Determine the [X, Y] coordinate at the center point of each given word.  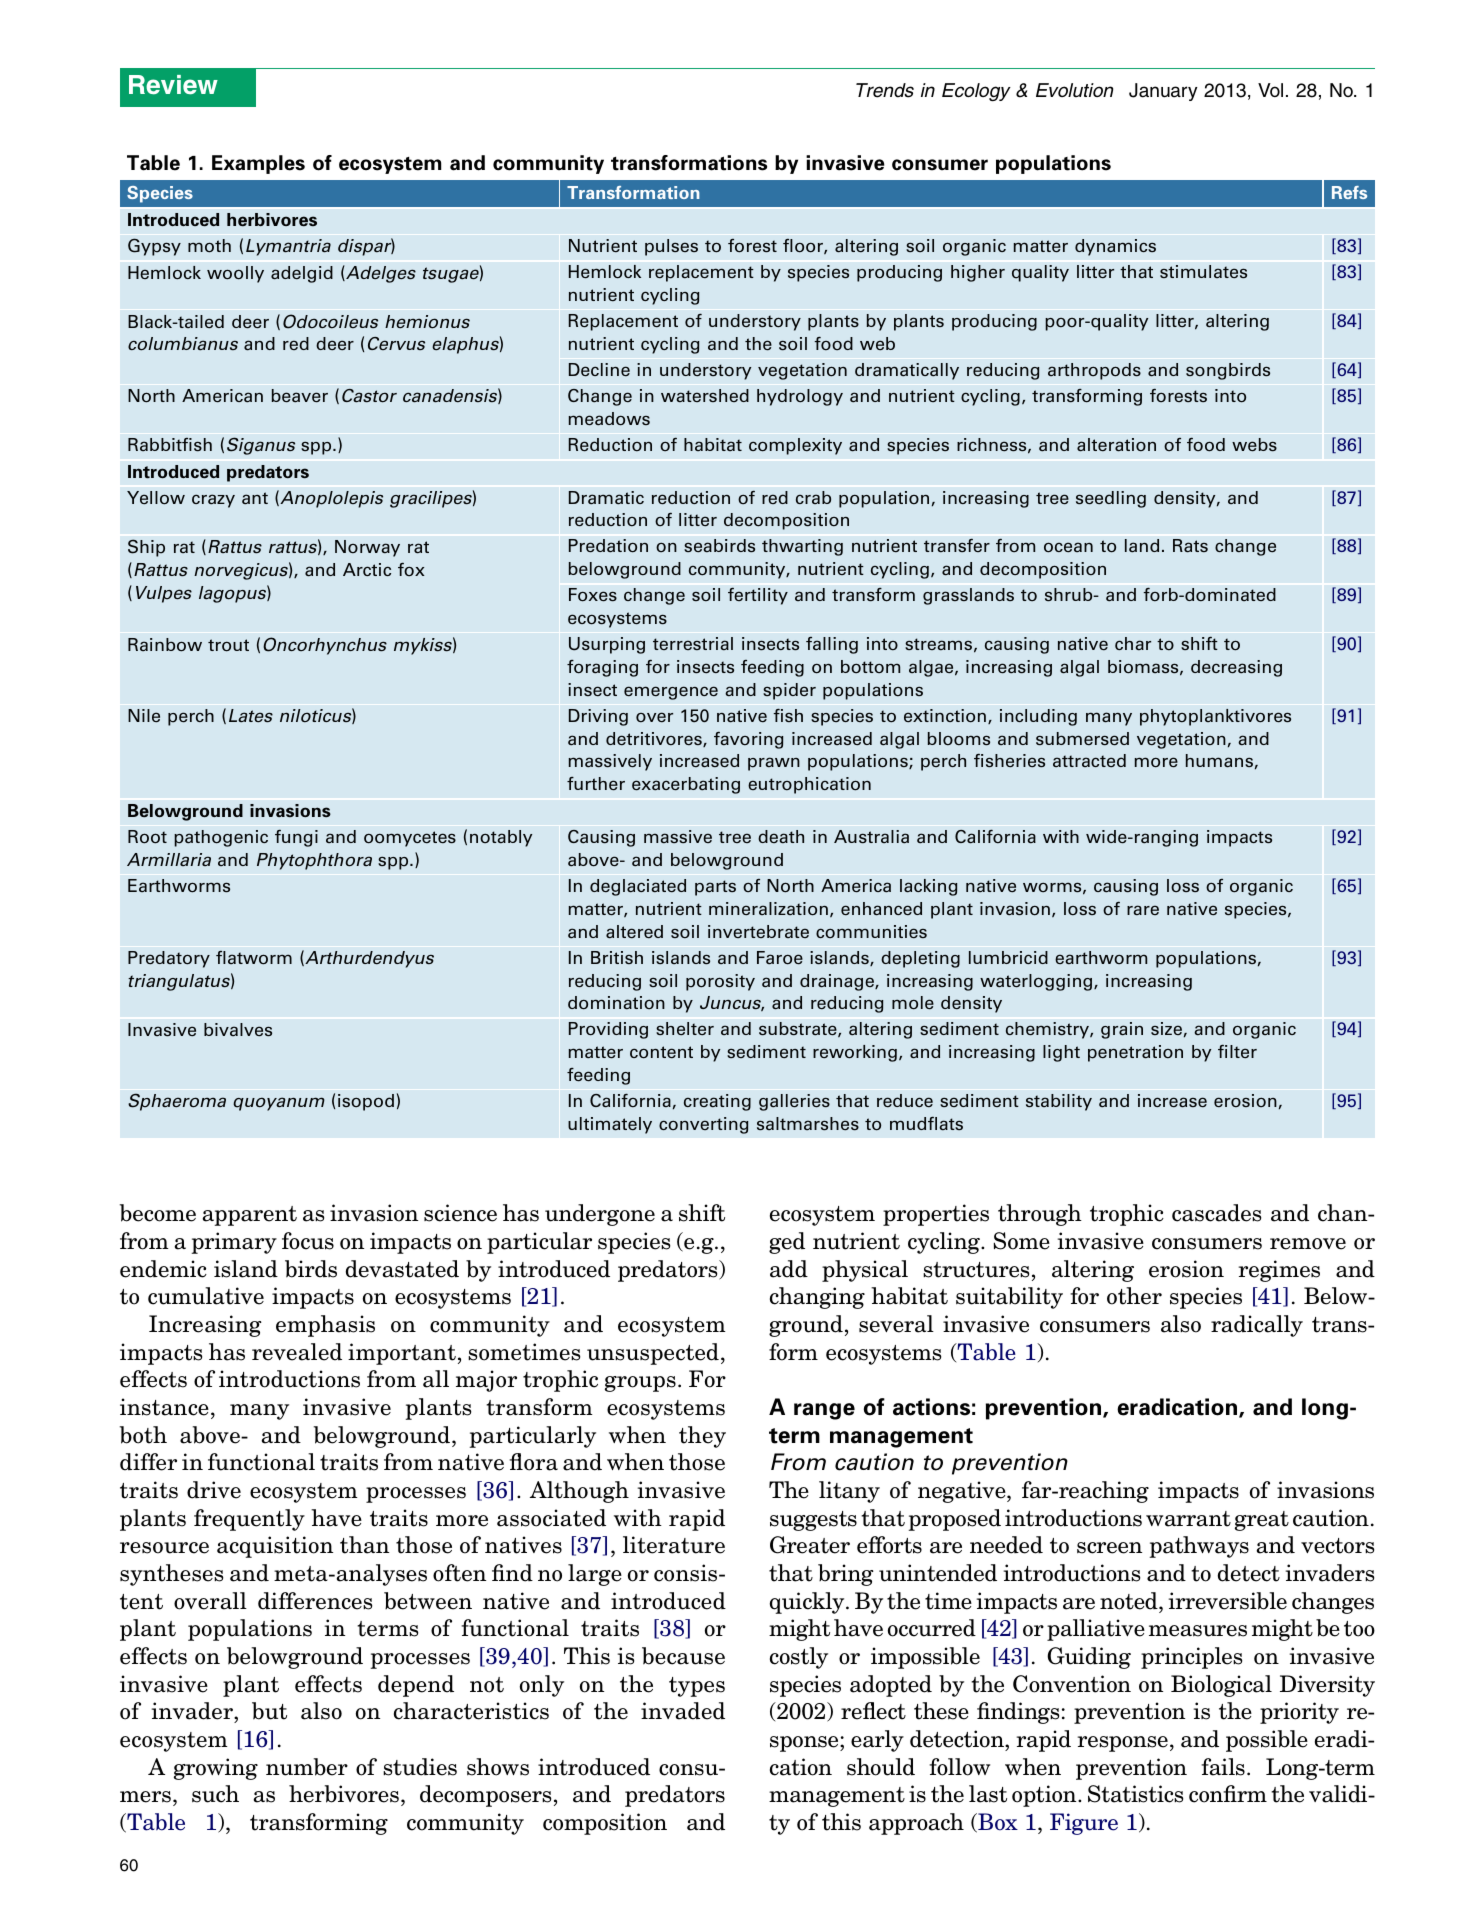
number [307, 1767]
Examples [258, 164]
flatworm [254, 958]
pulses [671, 247]
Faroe [780, 958]
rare [1143, 910]
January [1163, 92]
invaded [683, 1711]
